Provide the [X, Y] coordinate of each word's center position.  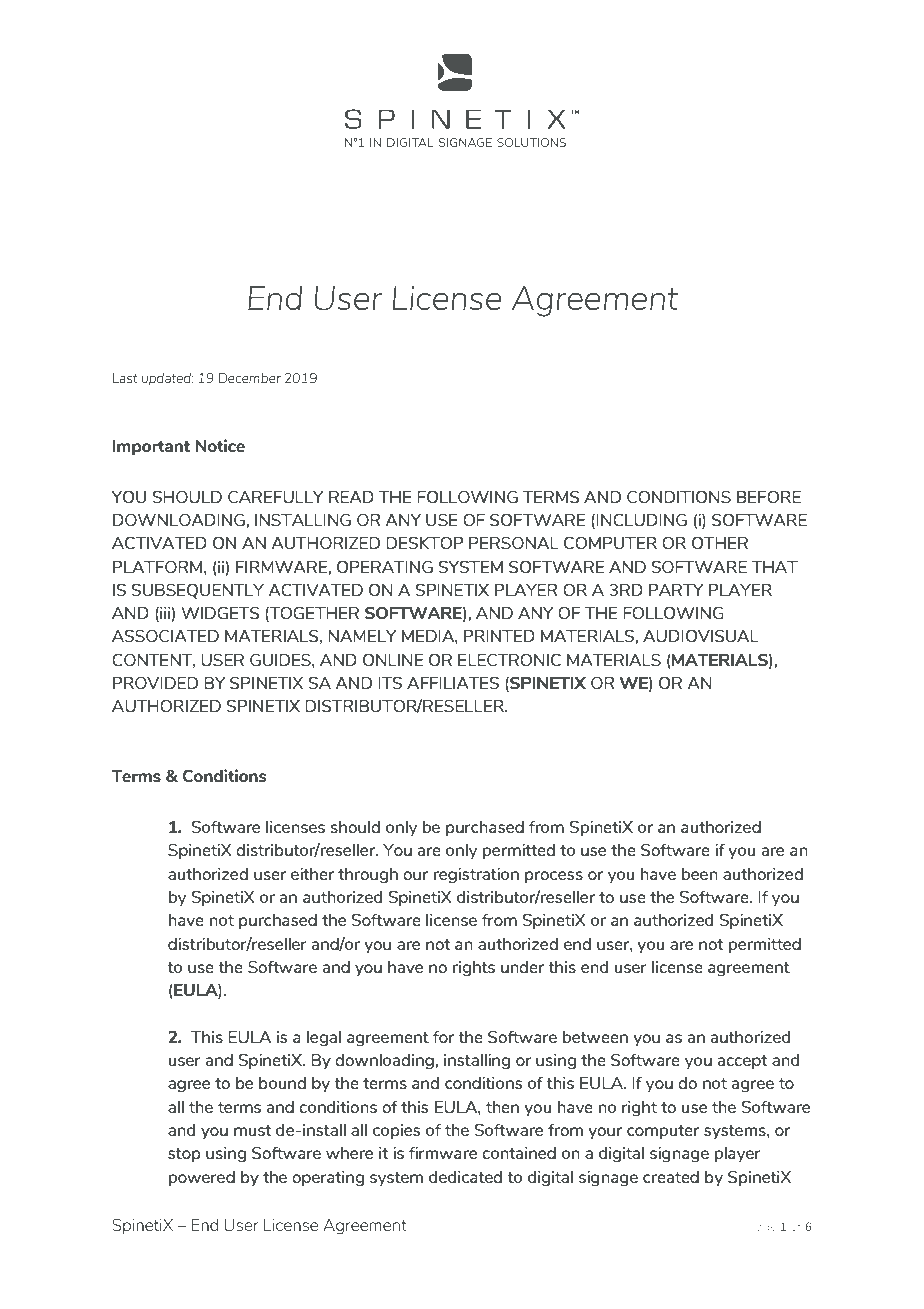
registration [476, 876]
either [312, 874]
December [249, 378]
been [700, 874]
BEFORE [769, 496]
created [671, 1177]
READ [351, 497]
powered [202, 1179]
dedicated [465, 1177]
